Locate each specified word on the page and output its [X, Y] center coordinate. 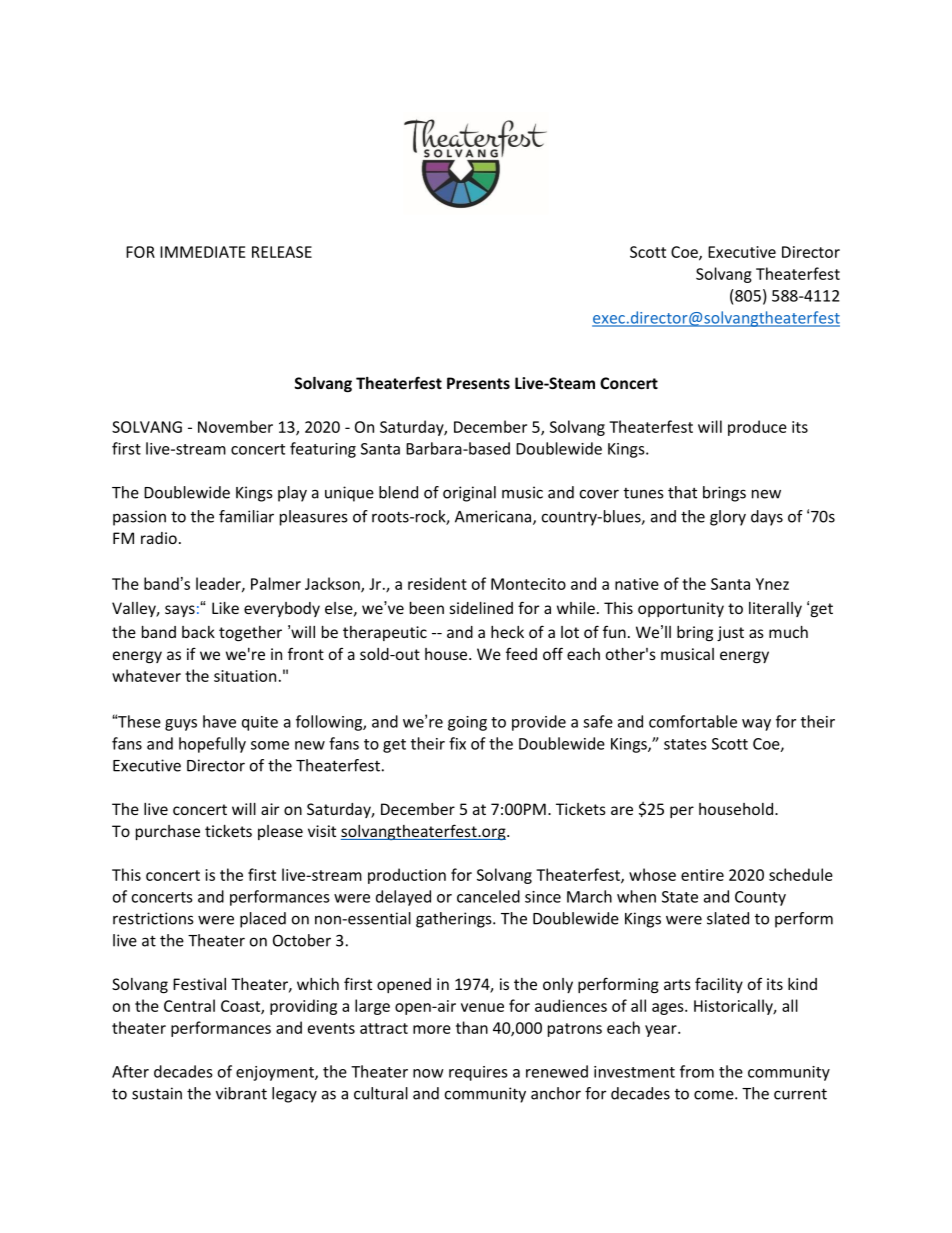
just [730, 633]
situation [245, 676]
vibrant [241, 1093]
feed [521, 653]
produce [757, 428]
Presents [478, 383]
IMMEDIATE [203, 252]
